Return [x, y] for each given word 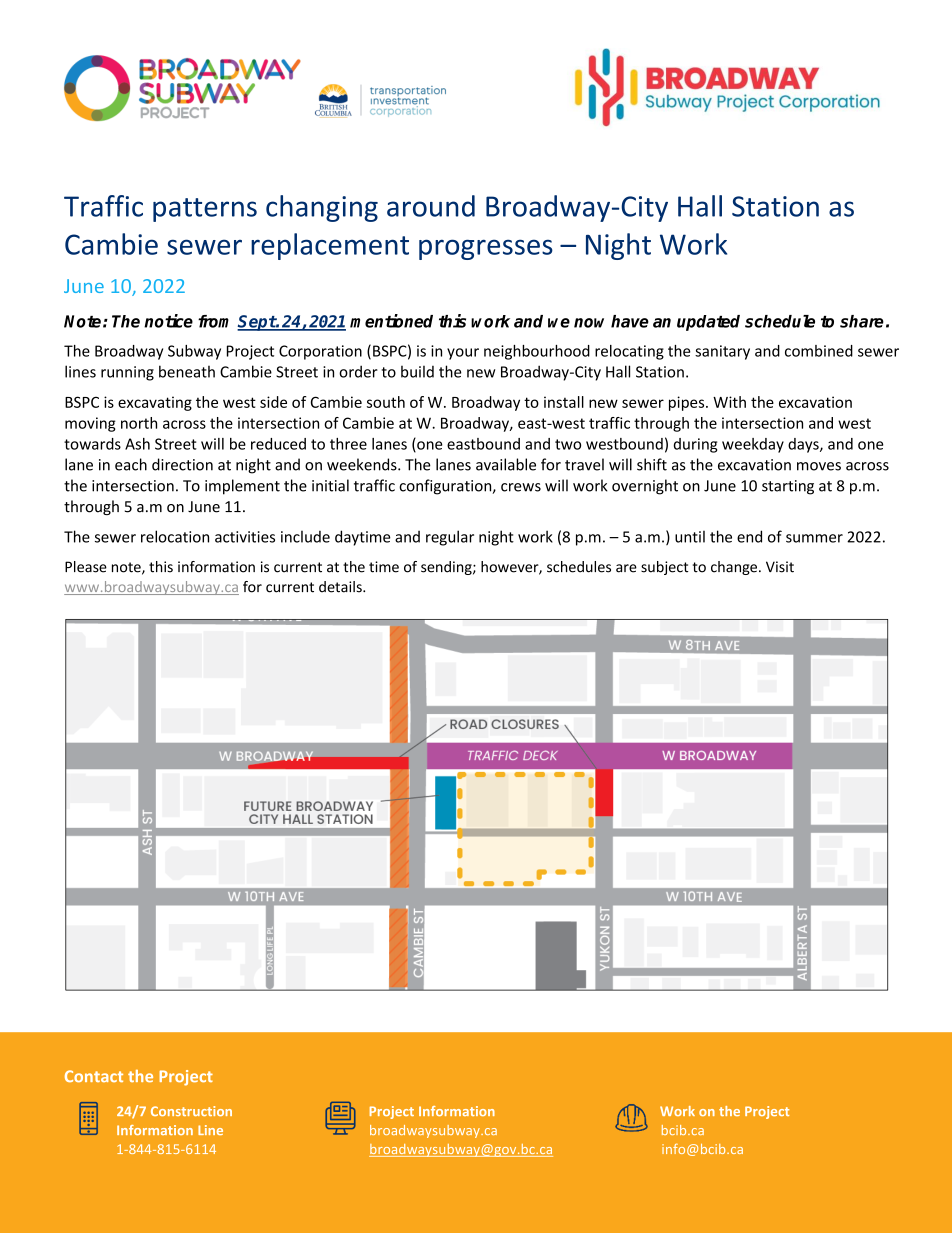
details [341, 587]
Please [86, 567]
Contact [94, 1076]
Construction [191, 1111]
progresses [486, 249]
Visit [780, 567]
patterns [205, 210]
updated [708, 323]
